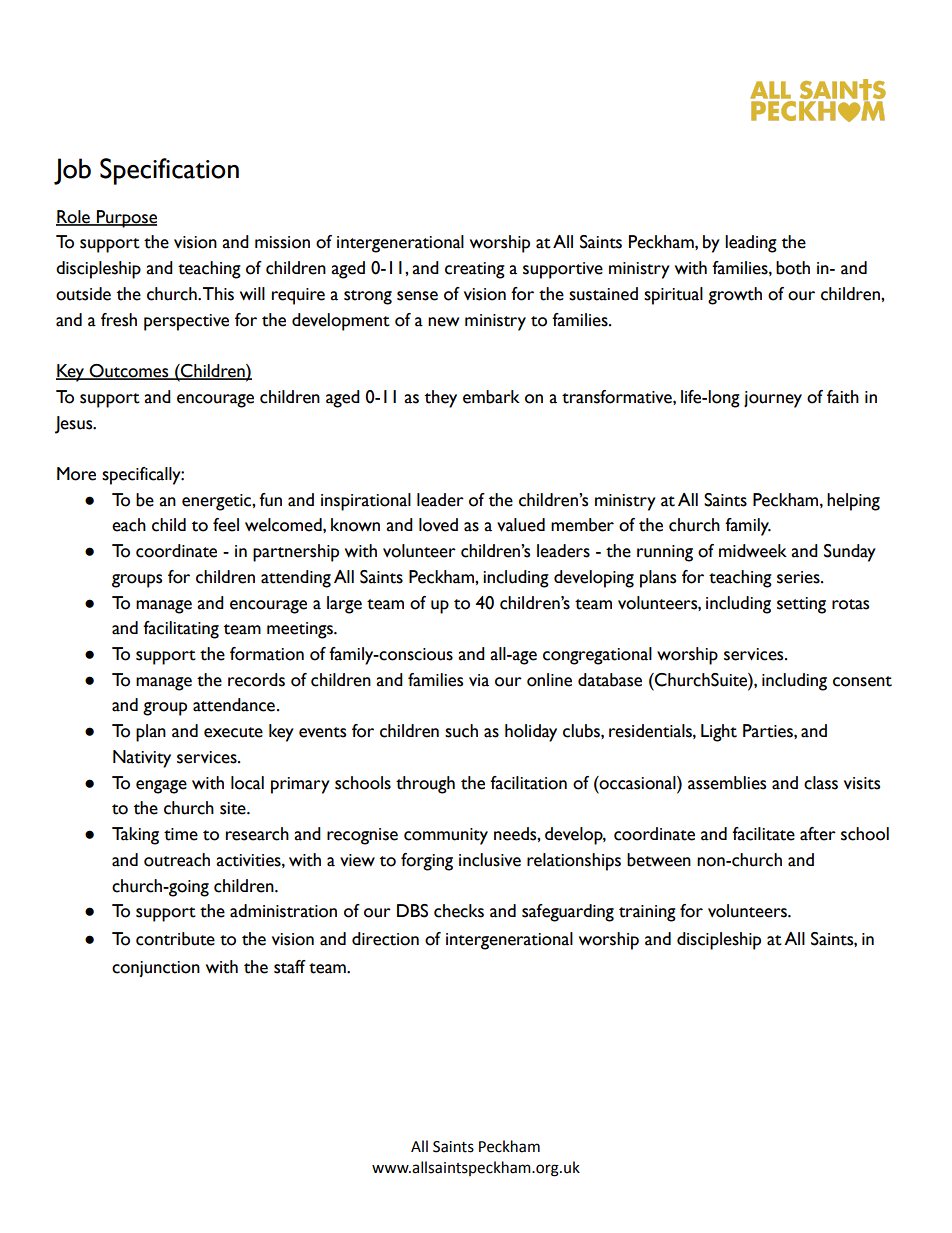 The height and width of the image is (1233, 952). I want to click on feel, so click(226, 525).
